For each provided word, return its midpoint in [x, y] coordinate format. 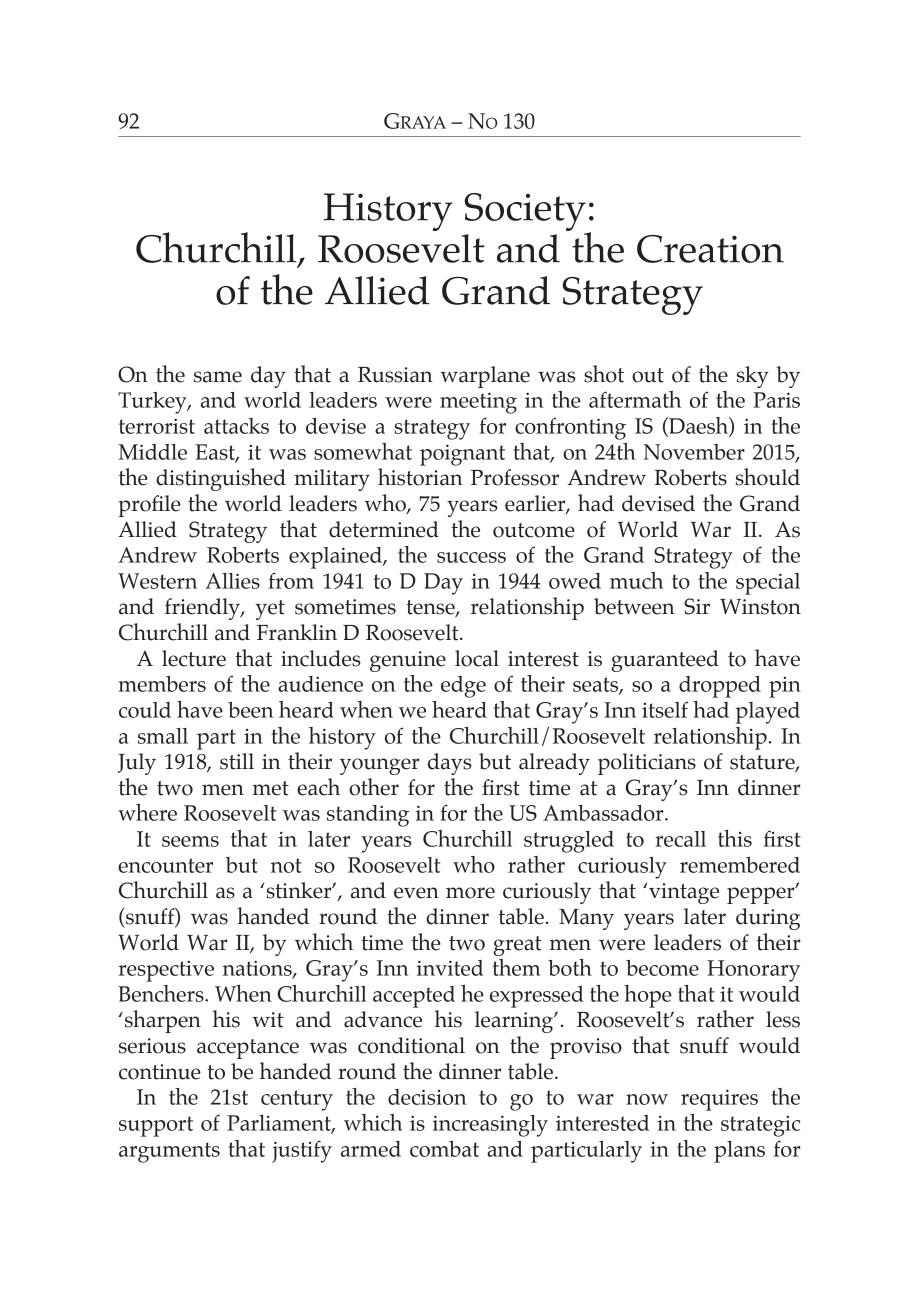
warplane [485, 377]
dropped [720, 687]
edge [463, 687]
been [250, 710]
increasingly [490, 1126]
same [218, 377]
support [156, 1126]
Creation [710, 249]
